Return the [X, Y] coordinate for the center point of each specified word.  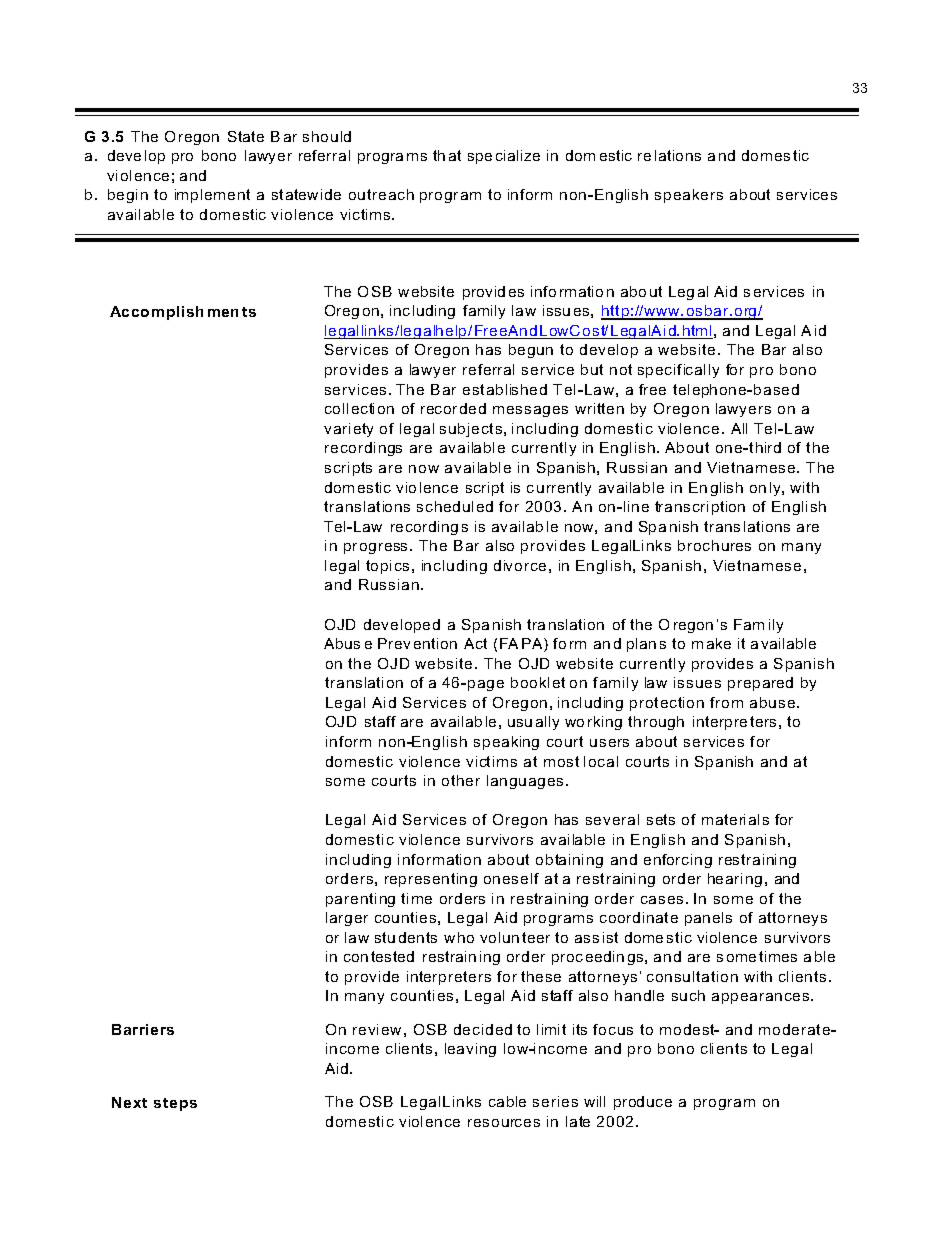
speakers [689, 196]
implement [212, 196]
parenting [360, 900]
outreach [381, 194]
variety [348, 430]
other [461, 780]
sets [661, 819]
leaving [470, 1050]
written [599, 408]
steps [175, 1104]
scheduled [455, 506]
